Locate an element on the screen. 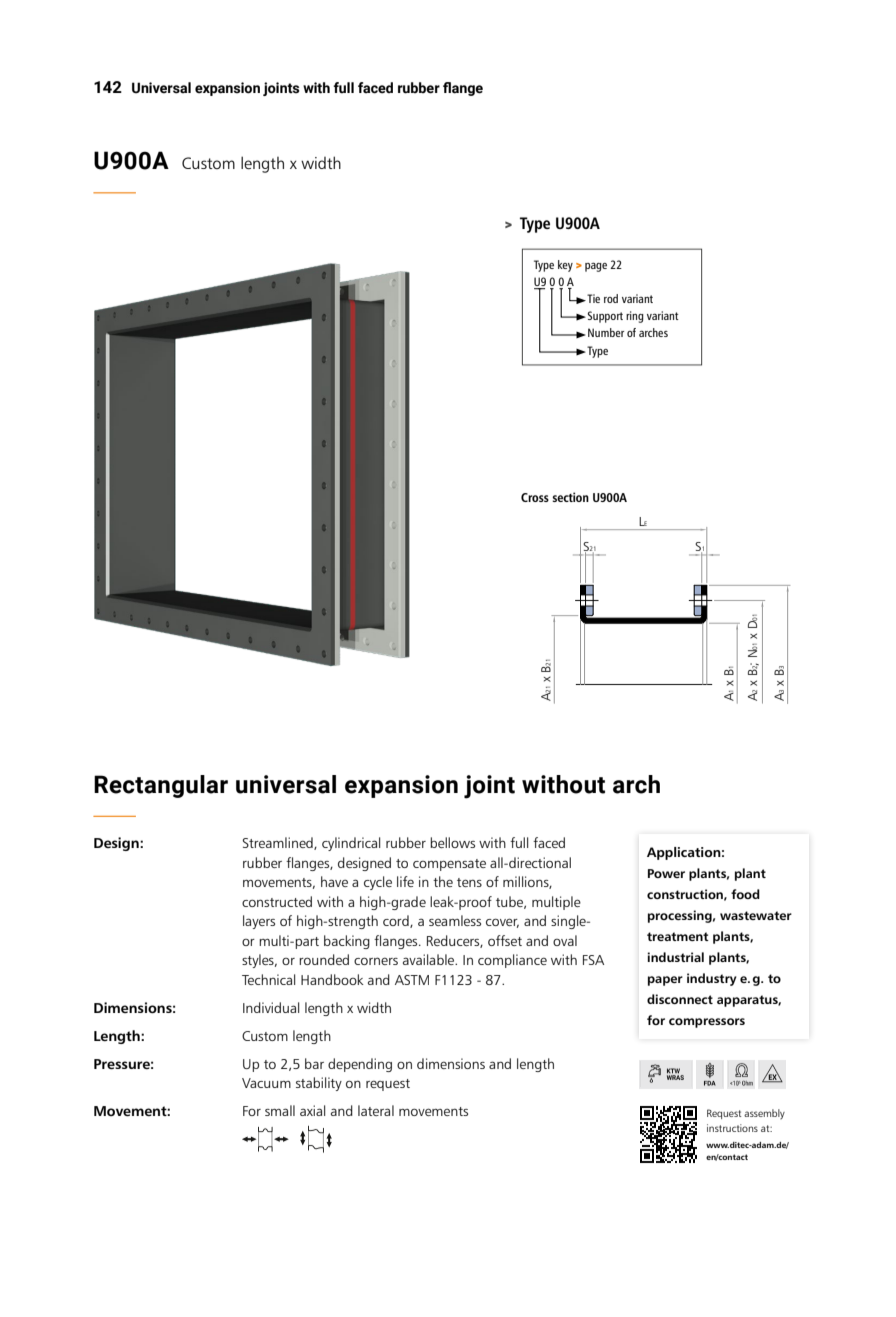 The image size is (896, 1317). Vacuum is located at coordinates (266, 1083).
